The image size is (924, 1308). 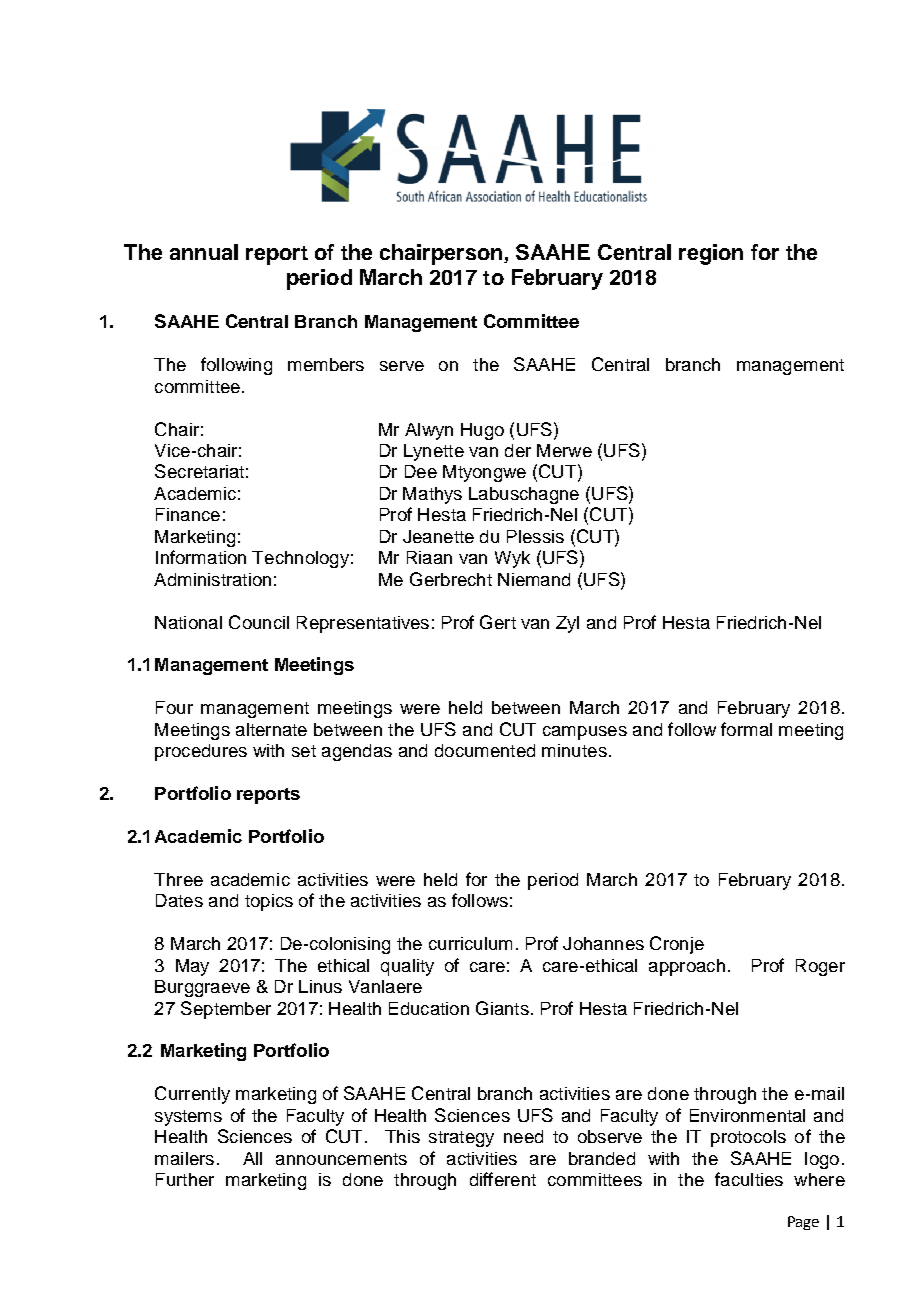 I want to click on Gert, so click(x=498, y=622).
